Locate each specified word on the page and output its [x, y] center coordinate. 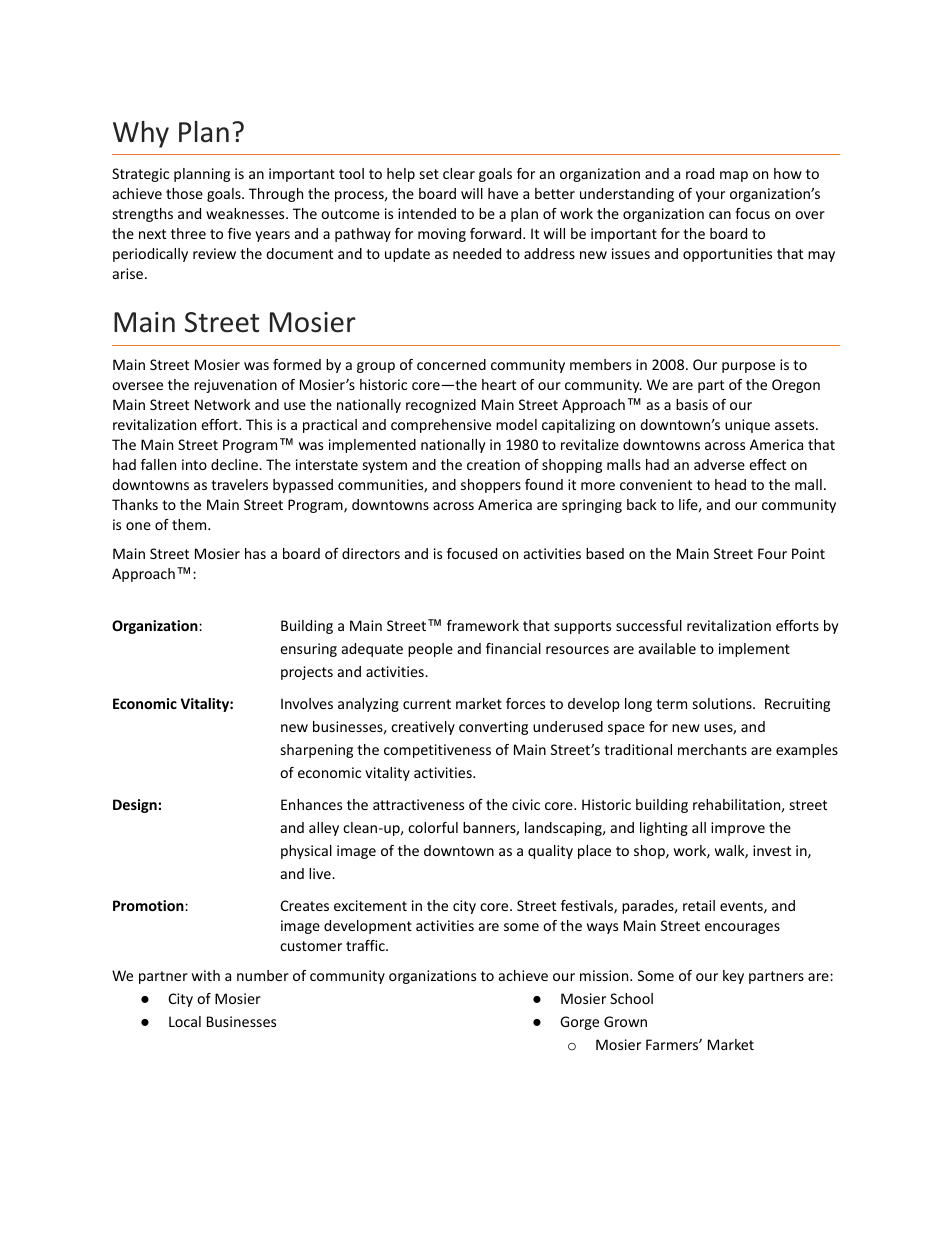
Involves [307, 703]
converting [493, 728]
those [184, 193]
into [194, 464]
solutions [723, 703]
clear [459, 173]
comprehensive [441, 426]
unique [747, 426]
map [734, 176]
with [206, 975]
